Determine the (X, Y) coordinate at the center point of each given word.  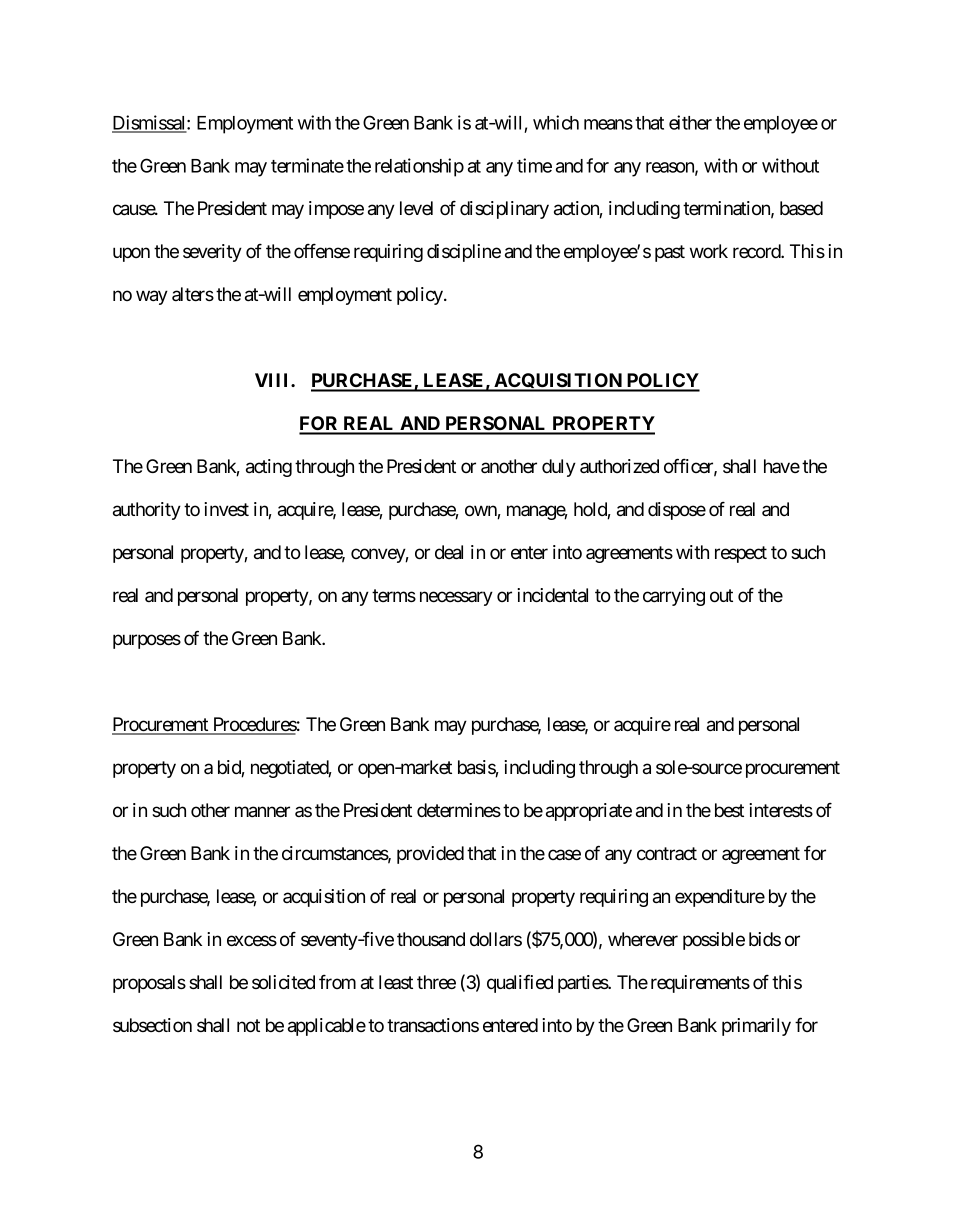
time (534, 165)
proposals (149, 984)
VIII (273, 380)
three (436, 982)
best (729, 810)
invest (226, 509)
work (709, 251)
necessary (456, 598)
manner (262, 812)
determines (459, 810)
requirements (700, 984)
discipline (464, 253)
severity (212, 253)
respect (741, 554)
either (690, 122)
